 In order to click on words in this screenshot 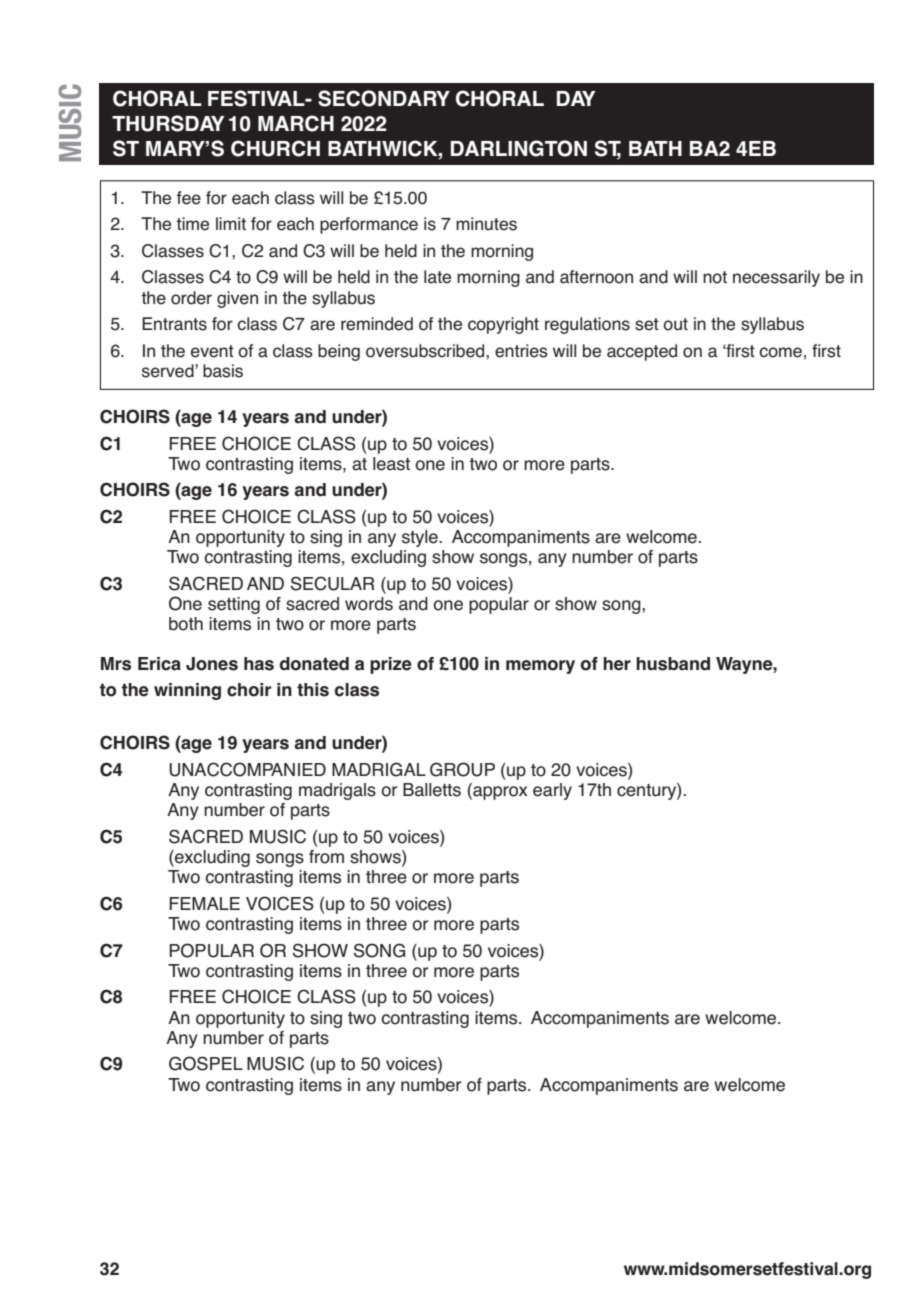, I will do `click(369, 604)`.
